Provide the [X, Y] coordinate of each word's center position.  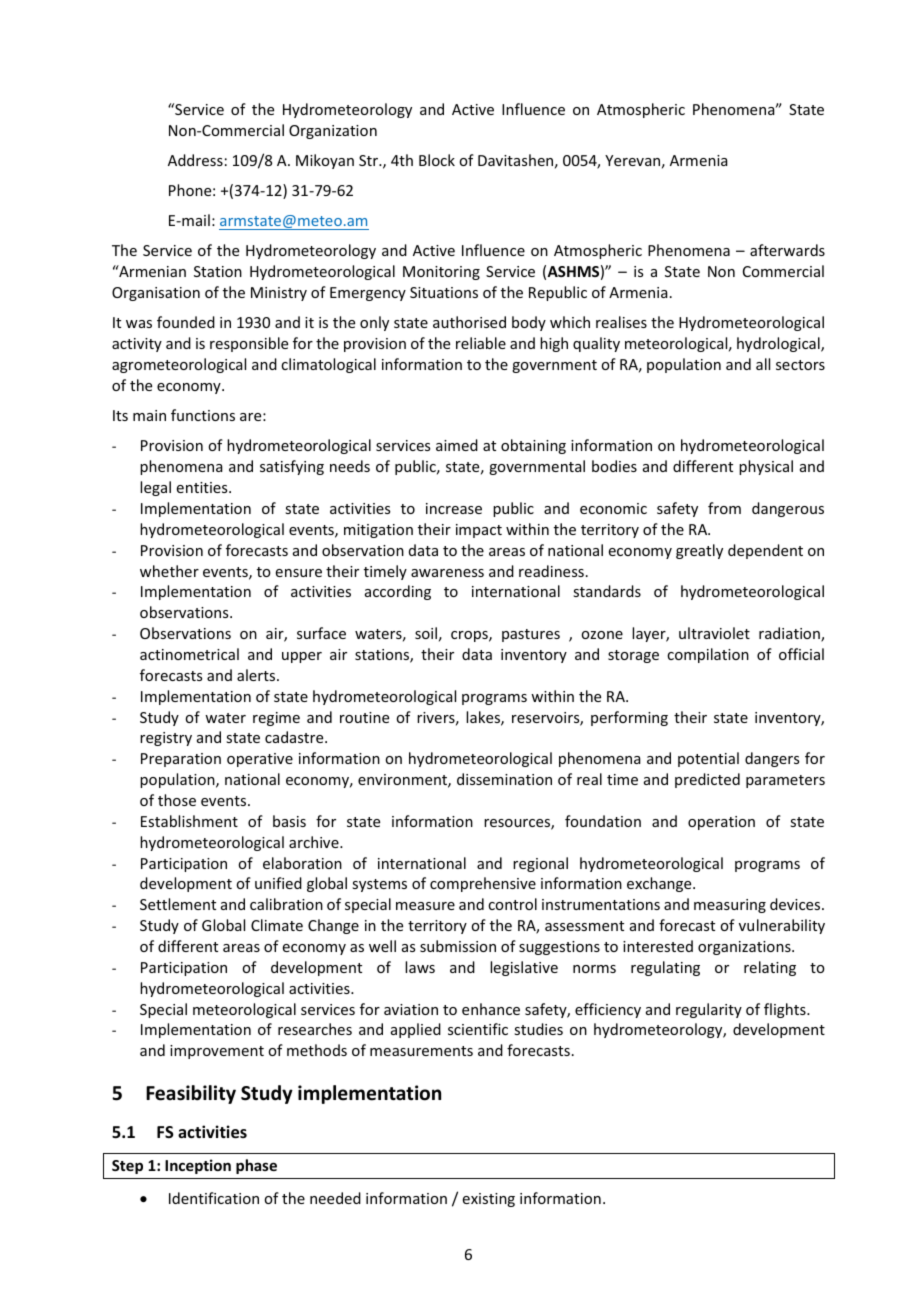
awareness [447, 573]
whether [169, 571]
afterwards [787, 250]
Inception [198, 1166]
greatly [699, 551]
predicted [707, 780]
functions [203, 415]
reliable [481, 343]
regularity [709, 1010]
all [763, 364]
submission [458, 946]
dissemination [504, 779]
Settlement [178, 904]
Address [195, 160]
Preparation [181, 760]
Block [437, 160]
